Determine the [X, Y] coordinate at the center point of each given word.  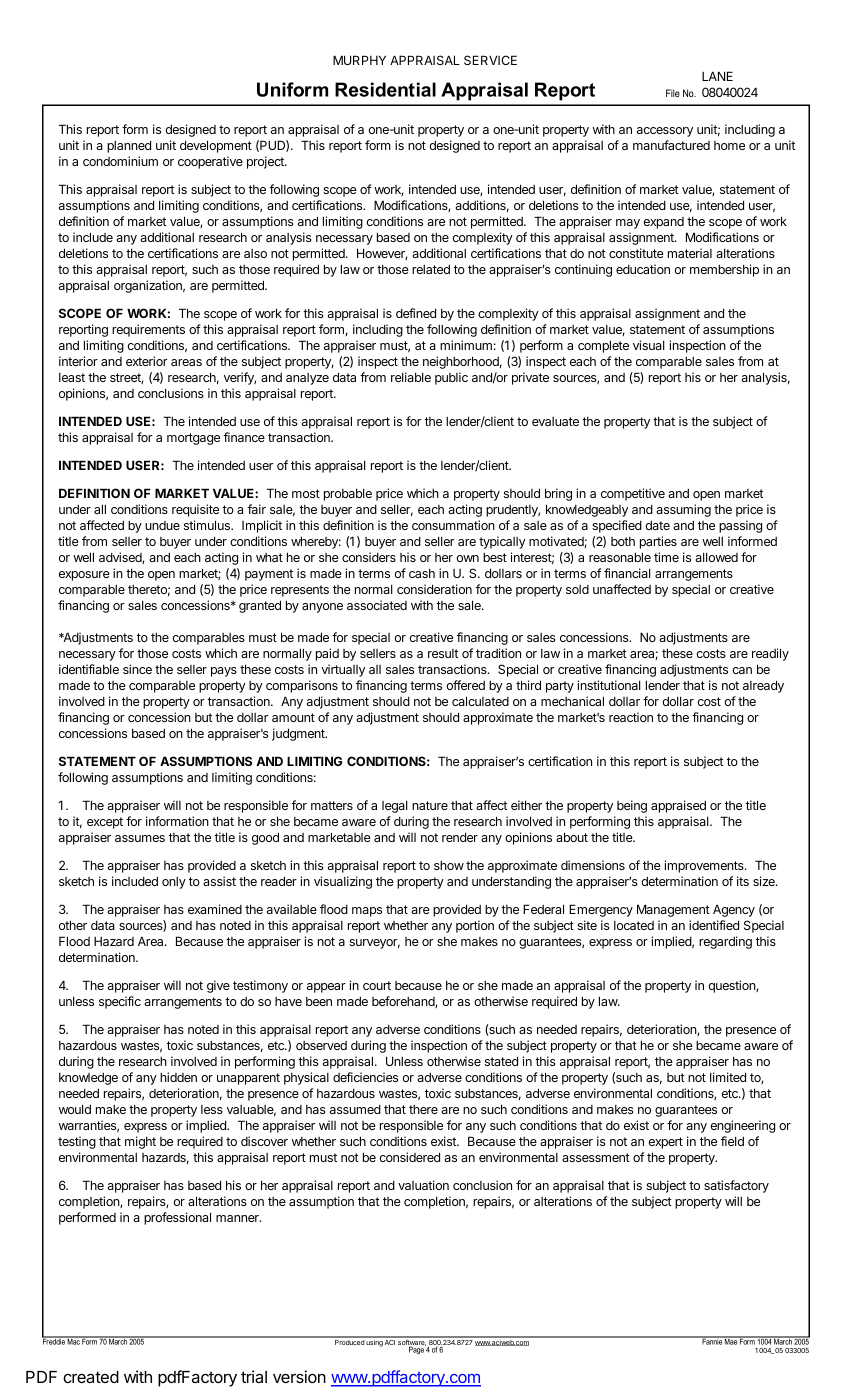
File [673, 93]
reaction [631, 717]
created [91, 1377]
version [299, 1376]
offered [465, 685]
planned [129, 146]
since [137, 669]
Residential [385, 89]
